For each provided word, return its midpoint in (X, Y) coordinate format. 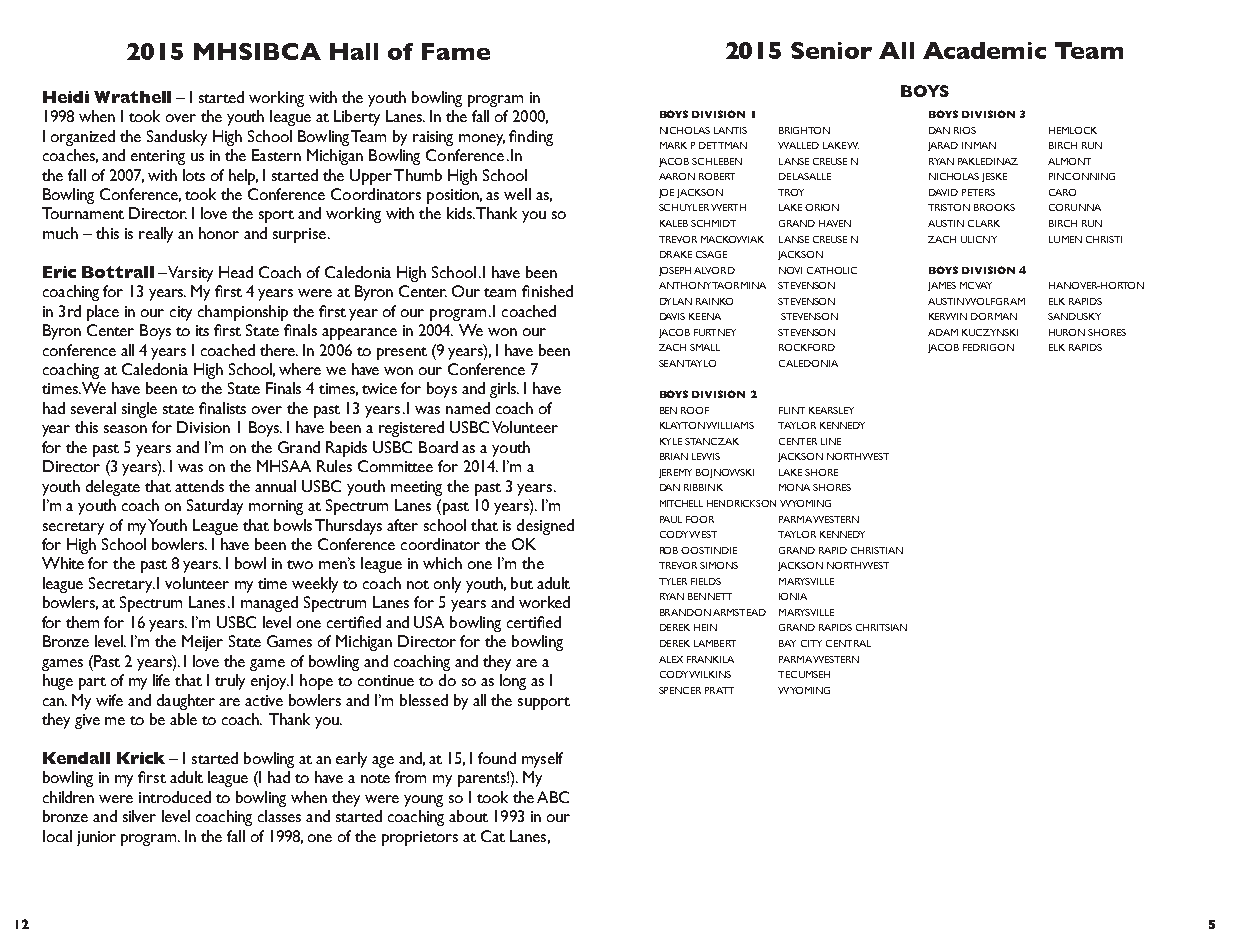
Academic (984, 50)
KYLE (671, 441)
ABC (553, 797)
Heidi (66, 97)
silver (139, 816)
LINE (831, 441)
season (125, 429)
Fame (456, 51)
